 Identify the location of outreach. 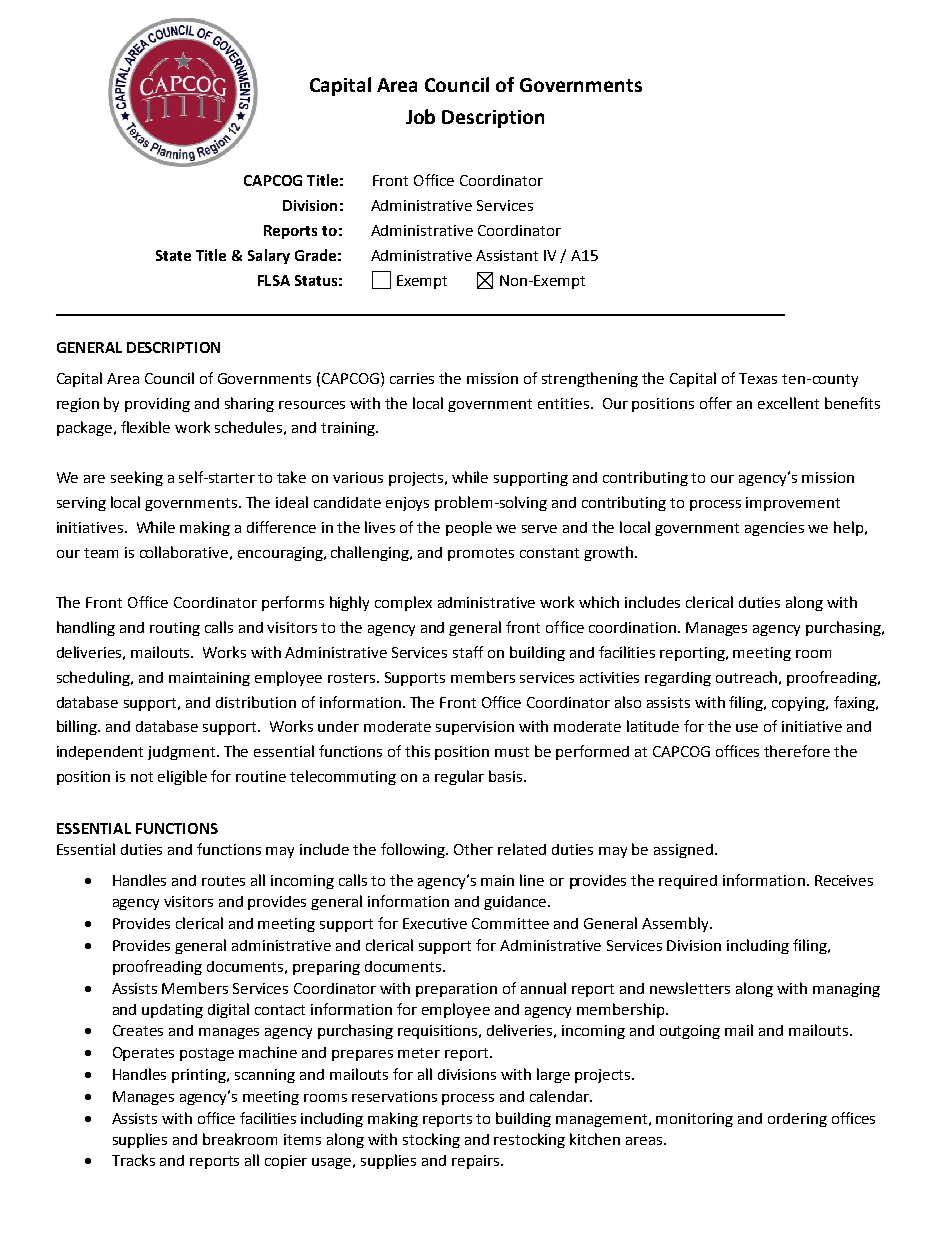
(746, 677).
